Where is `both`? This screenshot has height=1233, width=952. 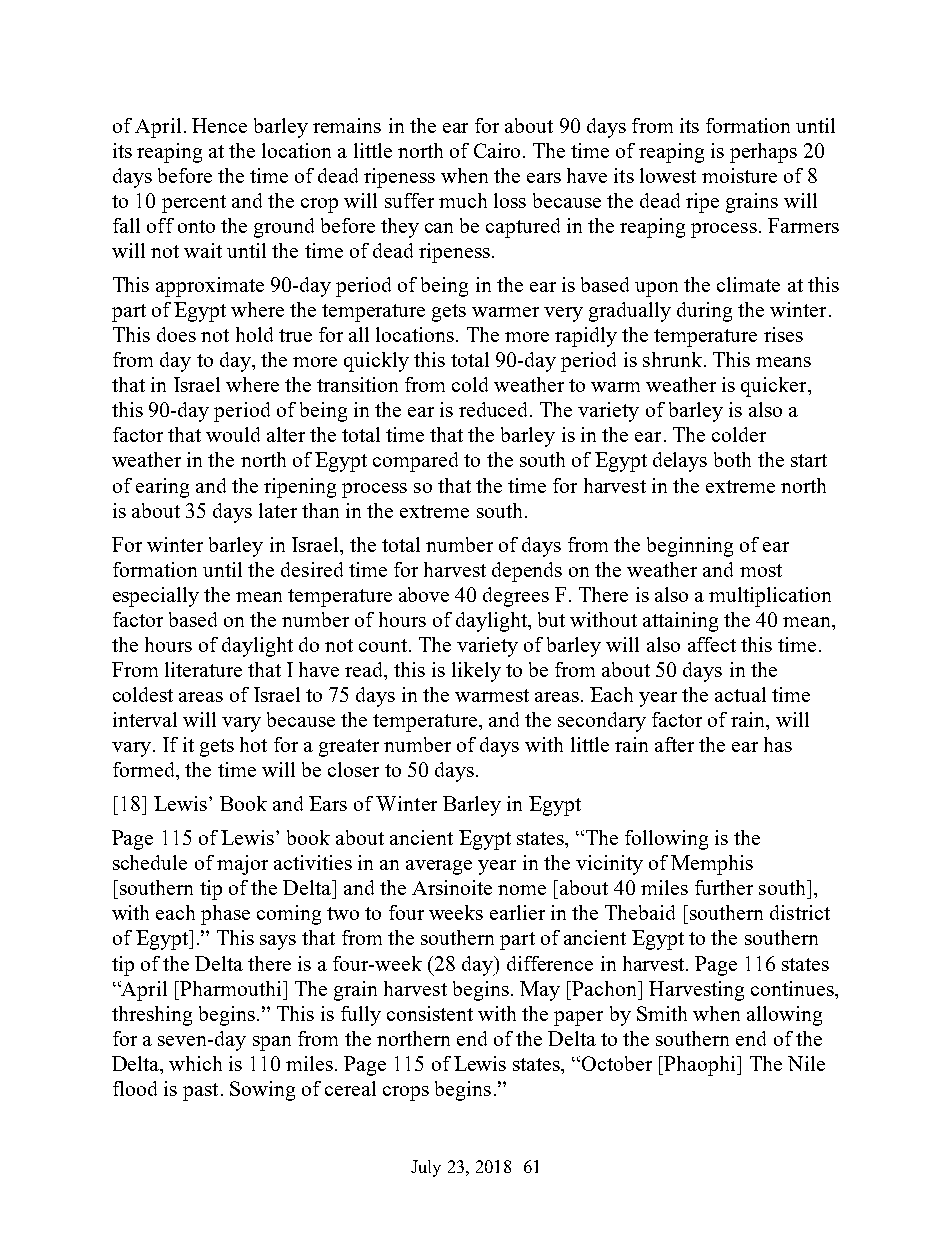 both is located at coordinates (732, 459).
